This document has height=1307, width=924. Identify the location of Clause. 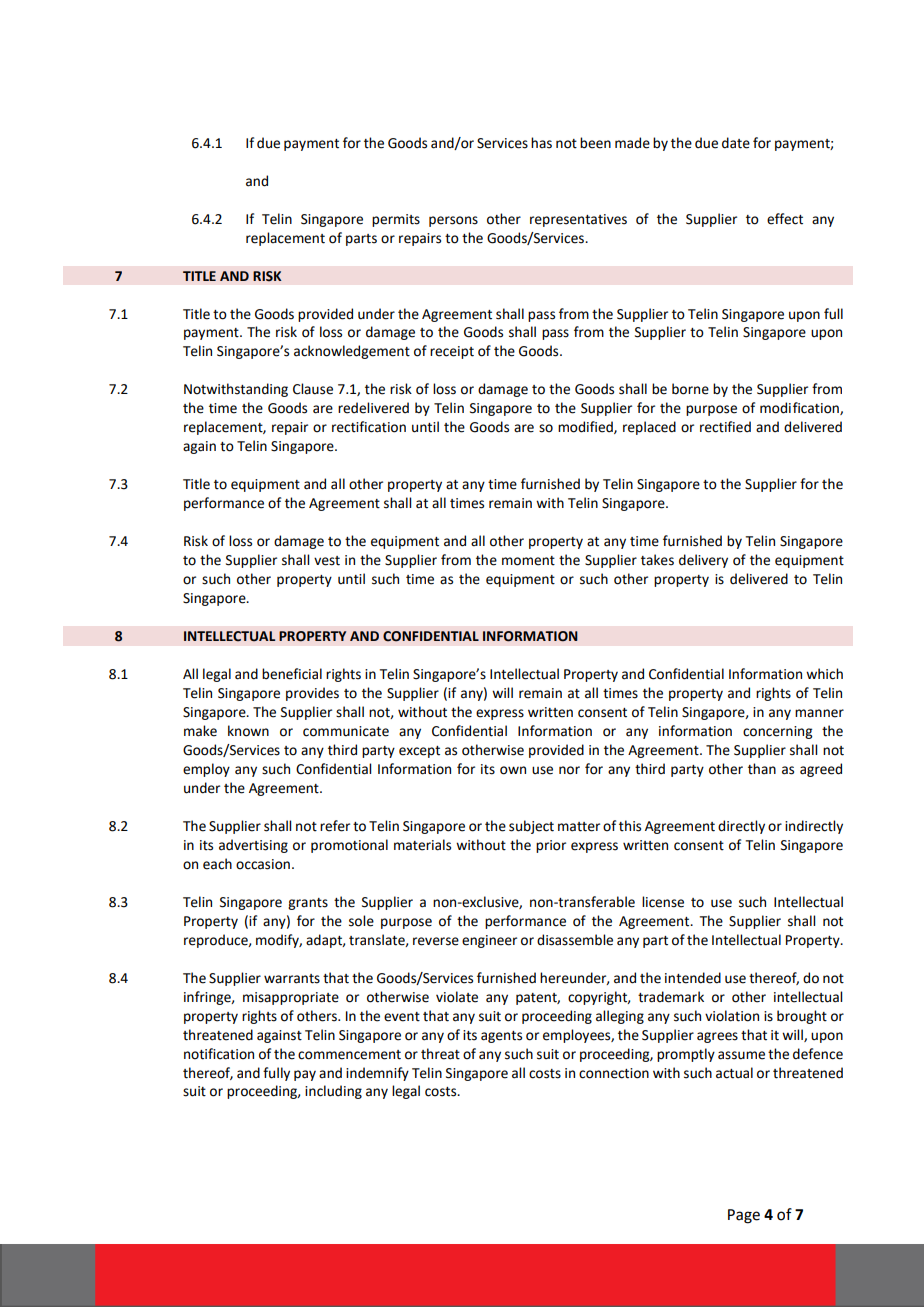
(313, 389).
